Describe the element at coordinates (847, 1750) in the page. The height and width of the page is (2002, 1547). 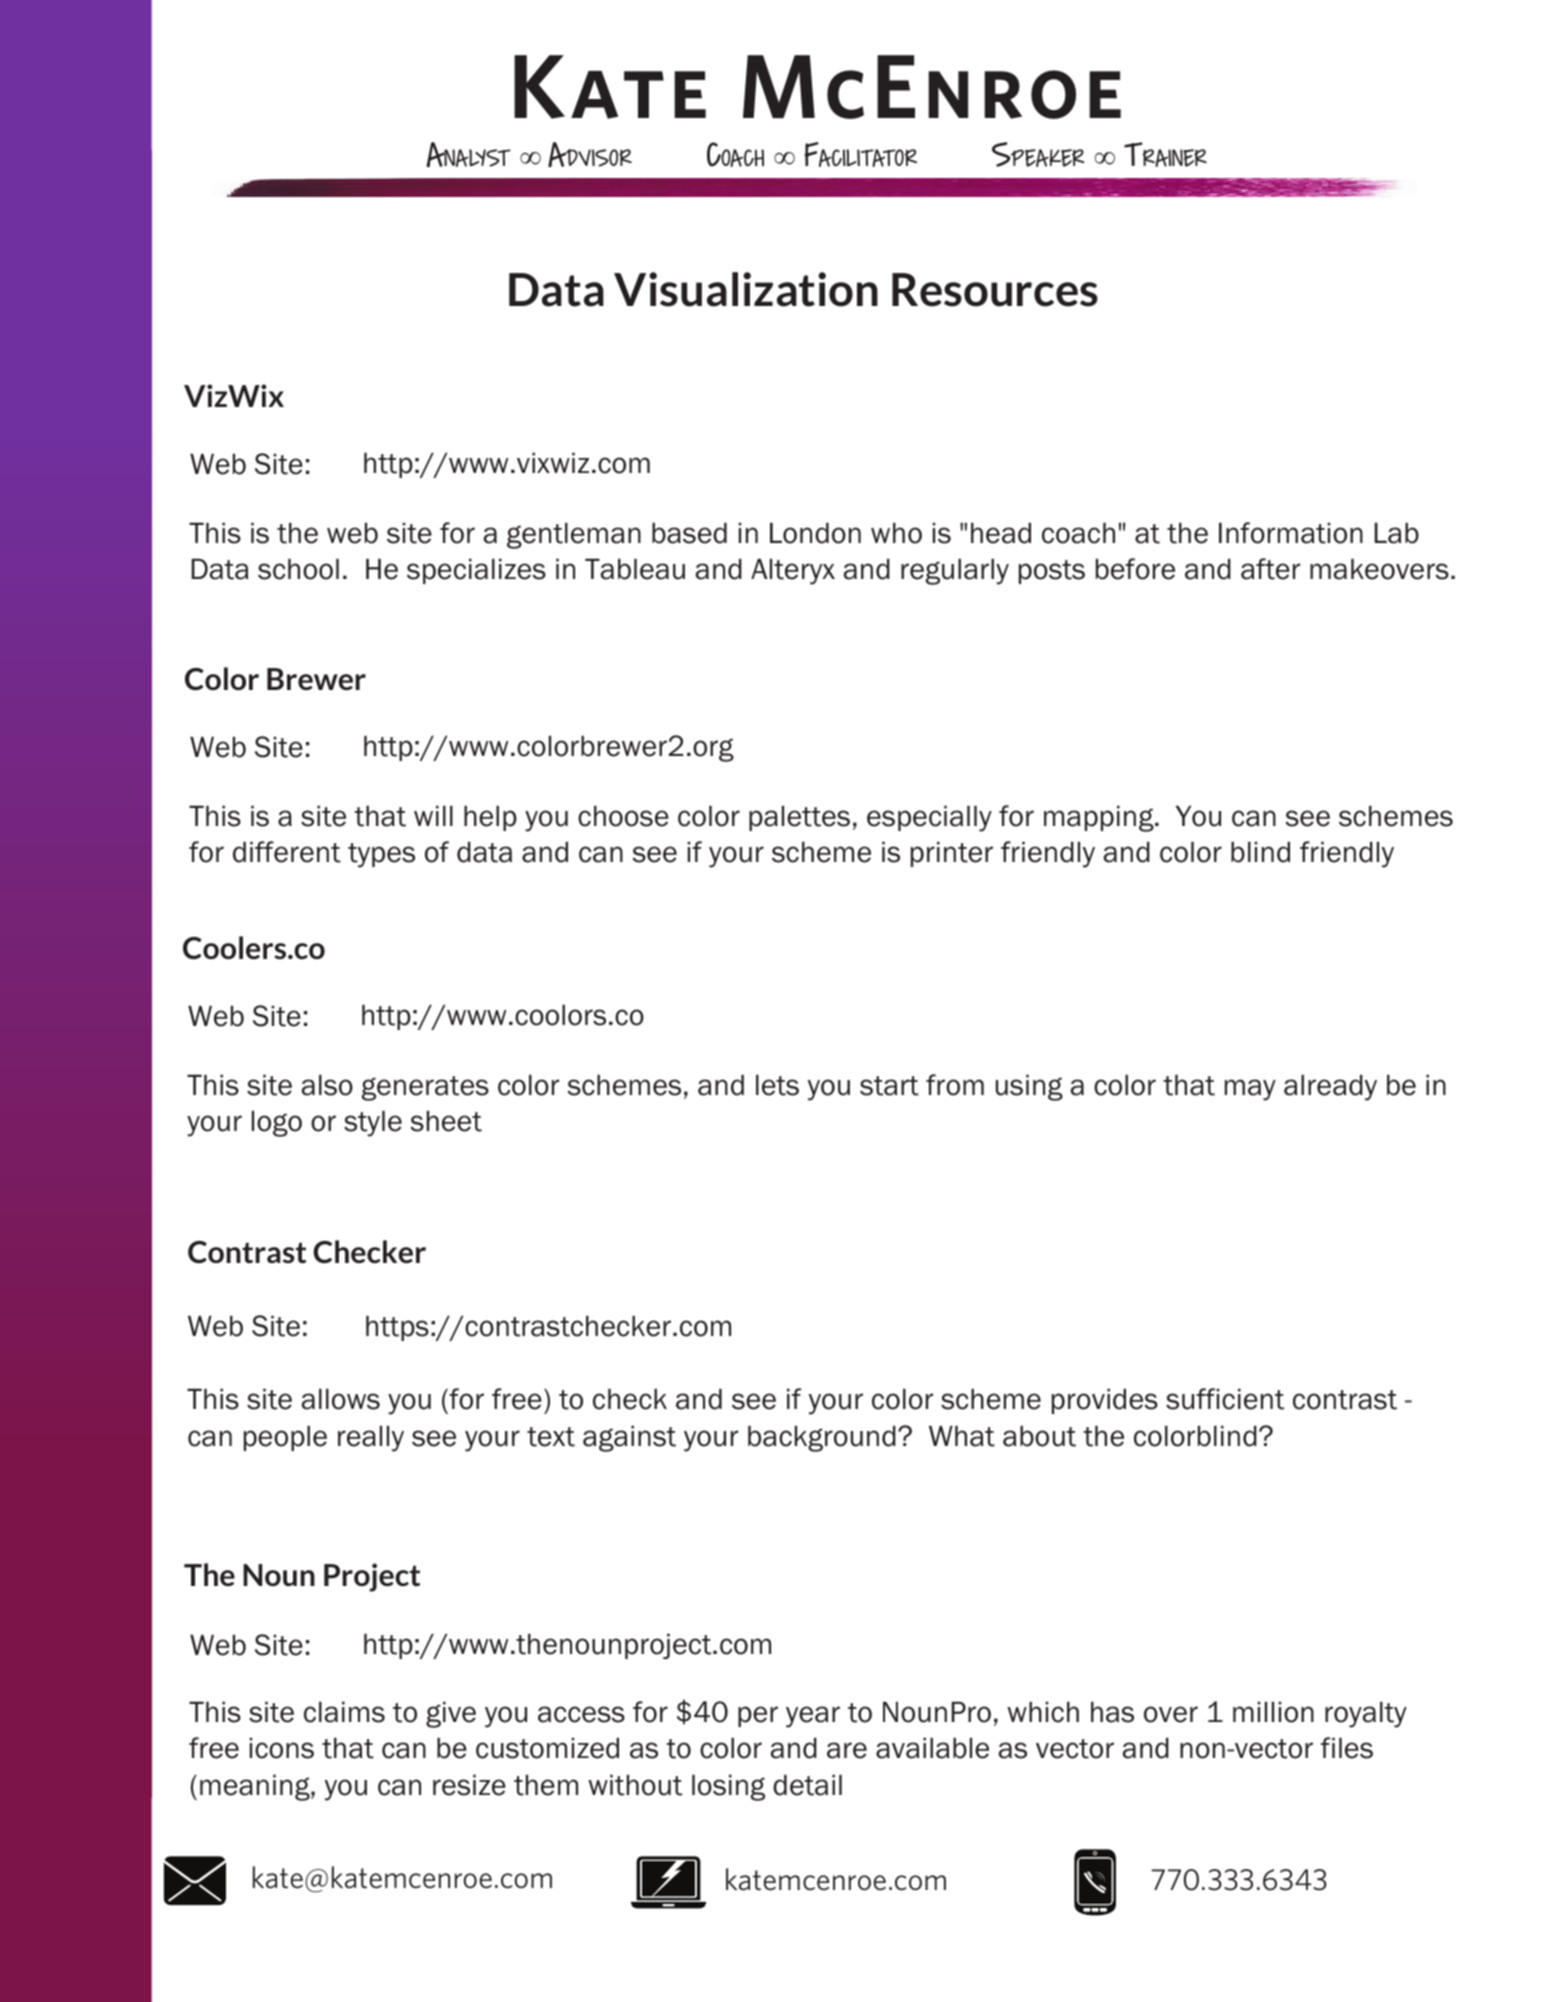
I see `are` at that location.
